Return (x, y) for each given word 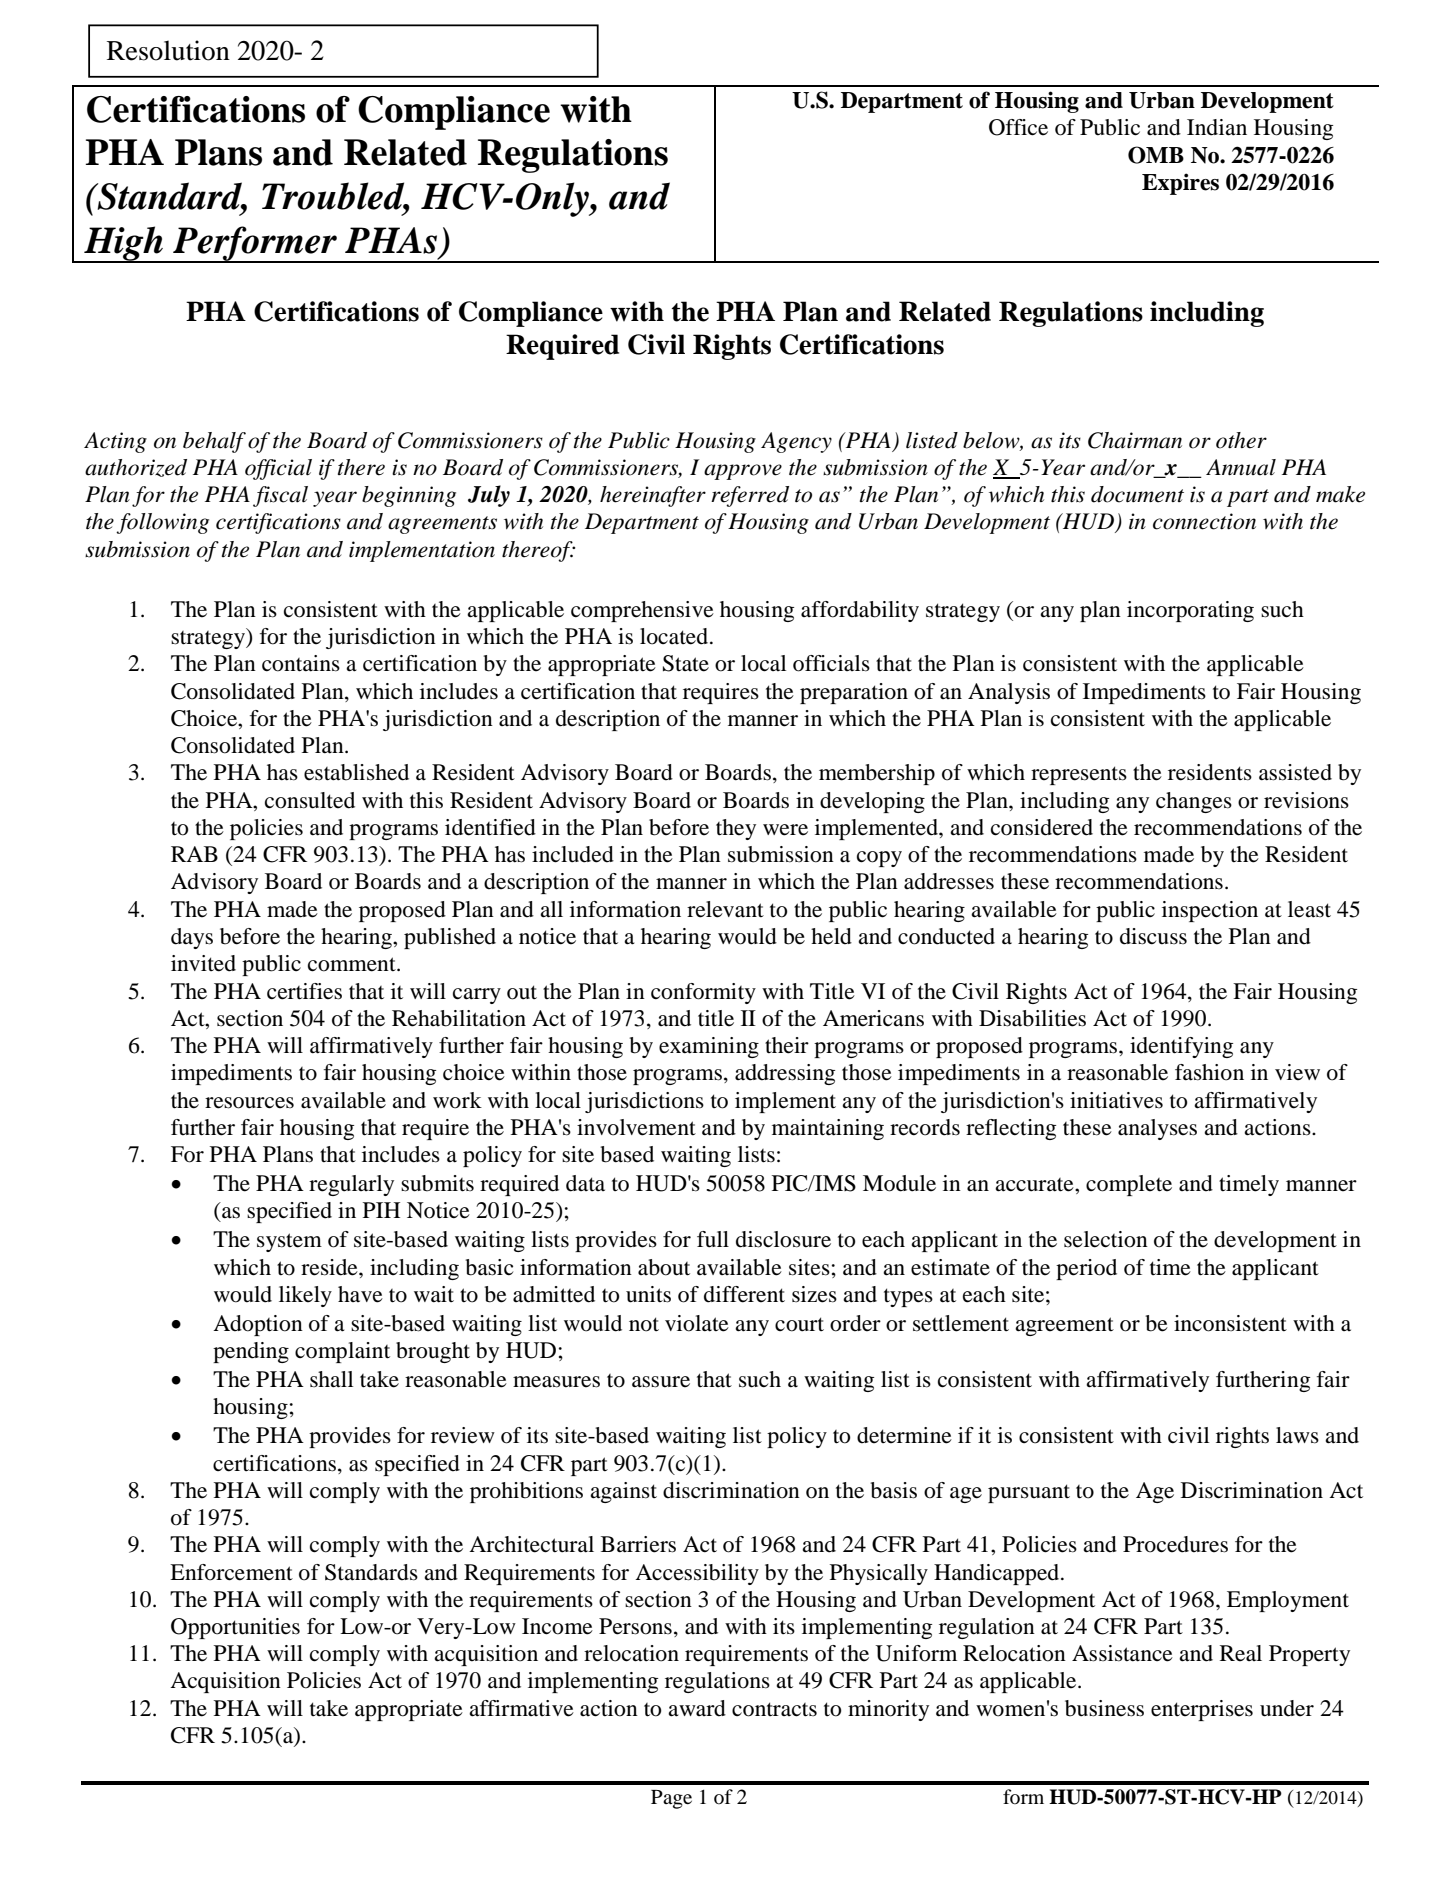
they (736, 829)
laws (1297, 1435)
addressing (785, 1074)
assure (661, 1382)
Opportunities (235, 1628)
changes (1194, 802)
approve (743, 472)
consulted (310, 800)
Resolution (168, 50)
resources (249, 1103)
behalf (214, 442)
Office (1018, 127)
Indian (1217, 127)
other (1241, 440)
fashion (1209, 1072)
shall (331, 1379)
